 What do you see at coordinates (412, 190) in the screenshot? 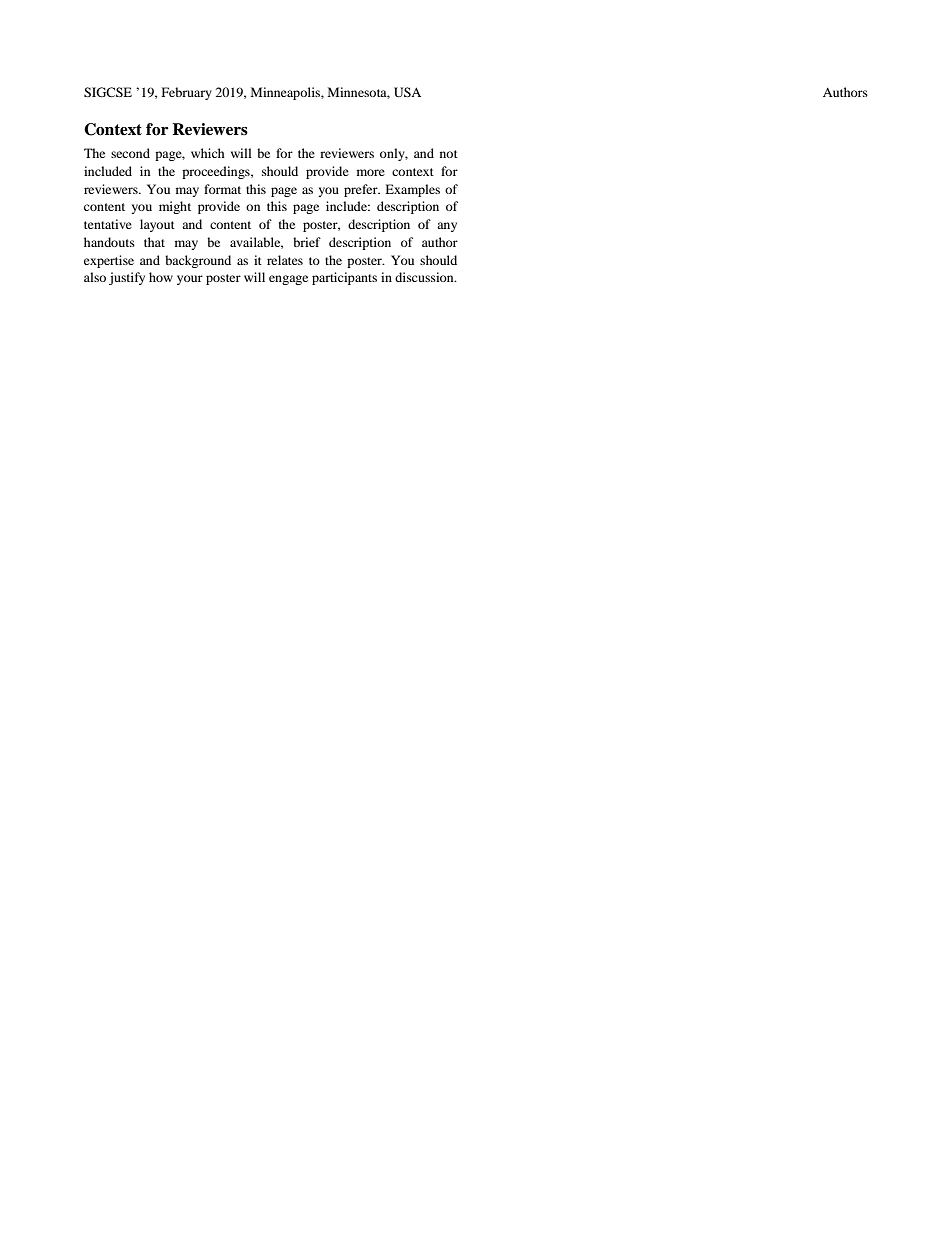
I see `Examples` at bounding box center [412, 190].
